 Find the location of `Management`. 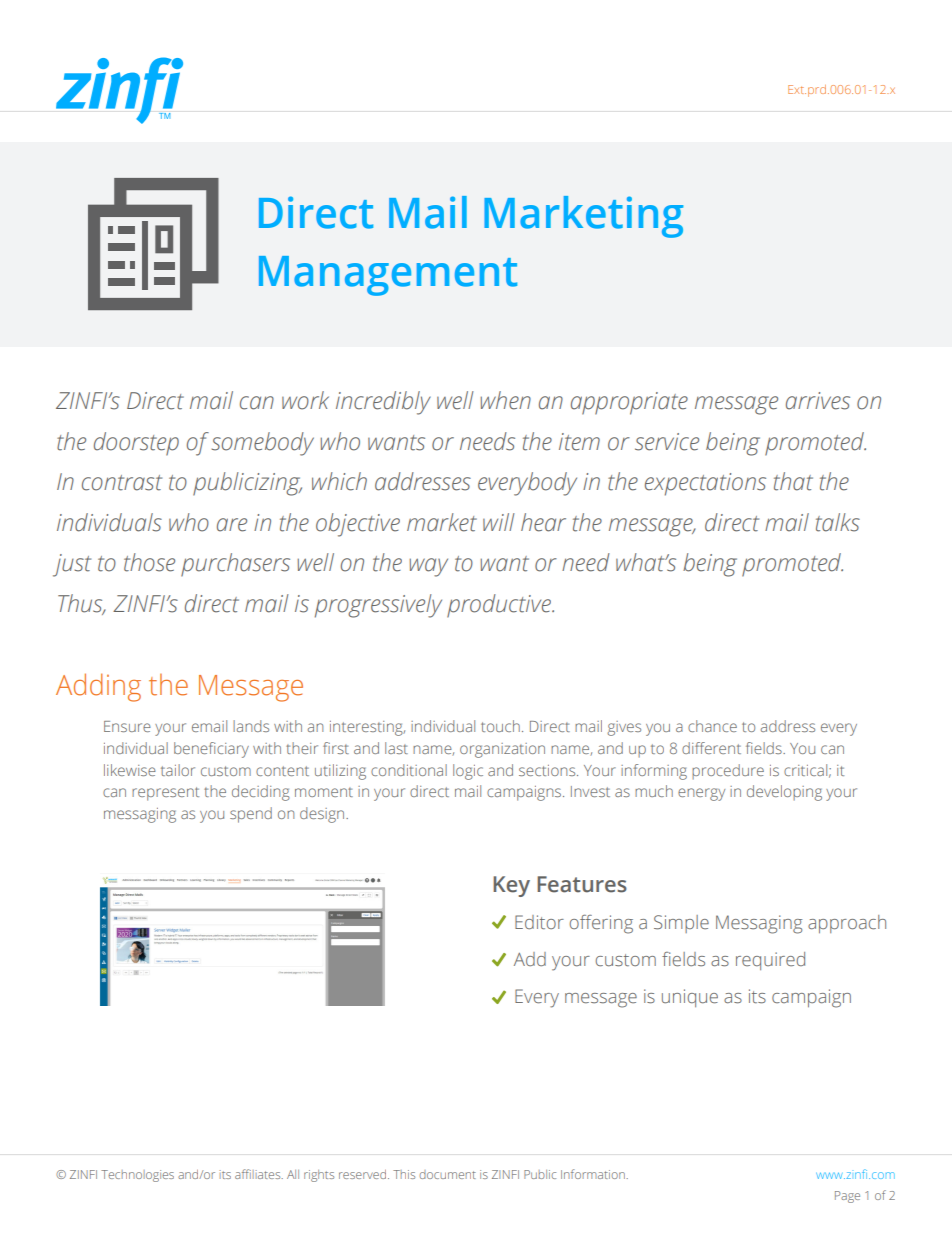

Management is located at coordinates (388, 276).
